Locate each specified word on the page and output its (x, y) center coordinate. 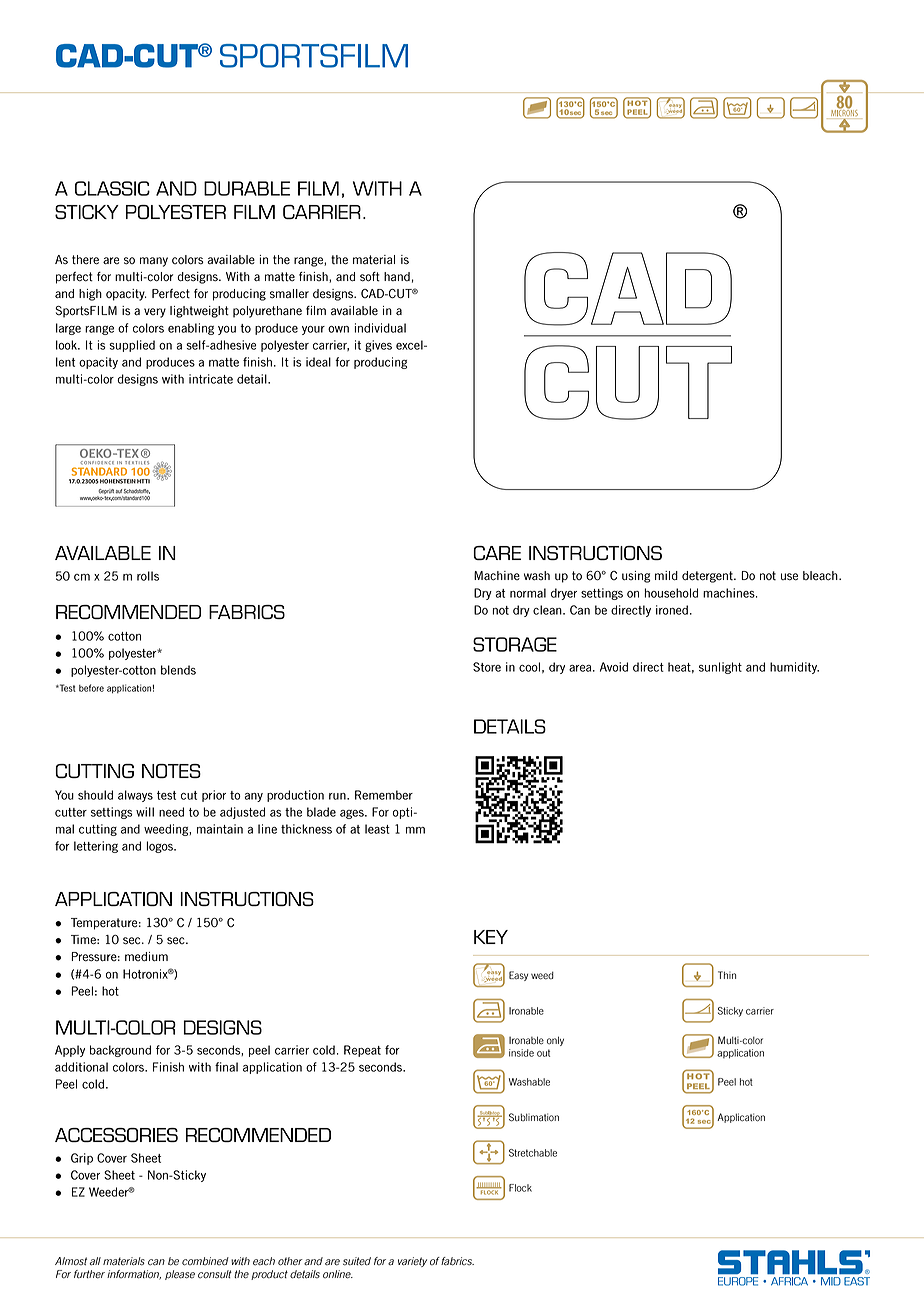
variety (412, 1262)
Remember (384, 795)
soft (370, 277)
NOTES (171, 771)
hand (397, 276)
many (154, 262)
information (134, 1275)
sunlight (720, 668)
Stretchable (533, 1153)
